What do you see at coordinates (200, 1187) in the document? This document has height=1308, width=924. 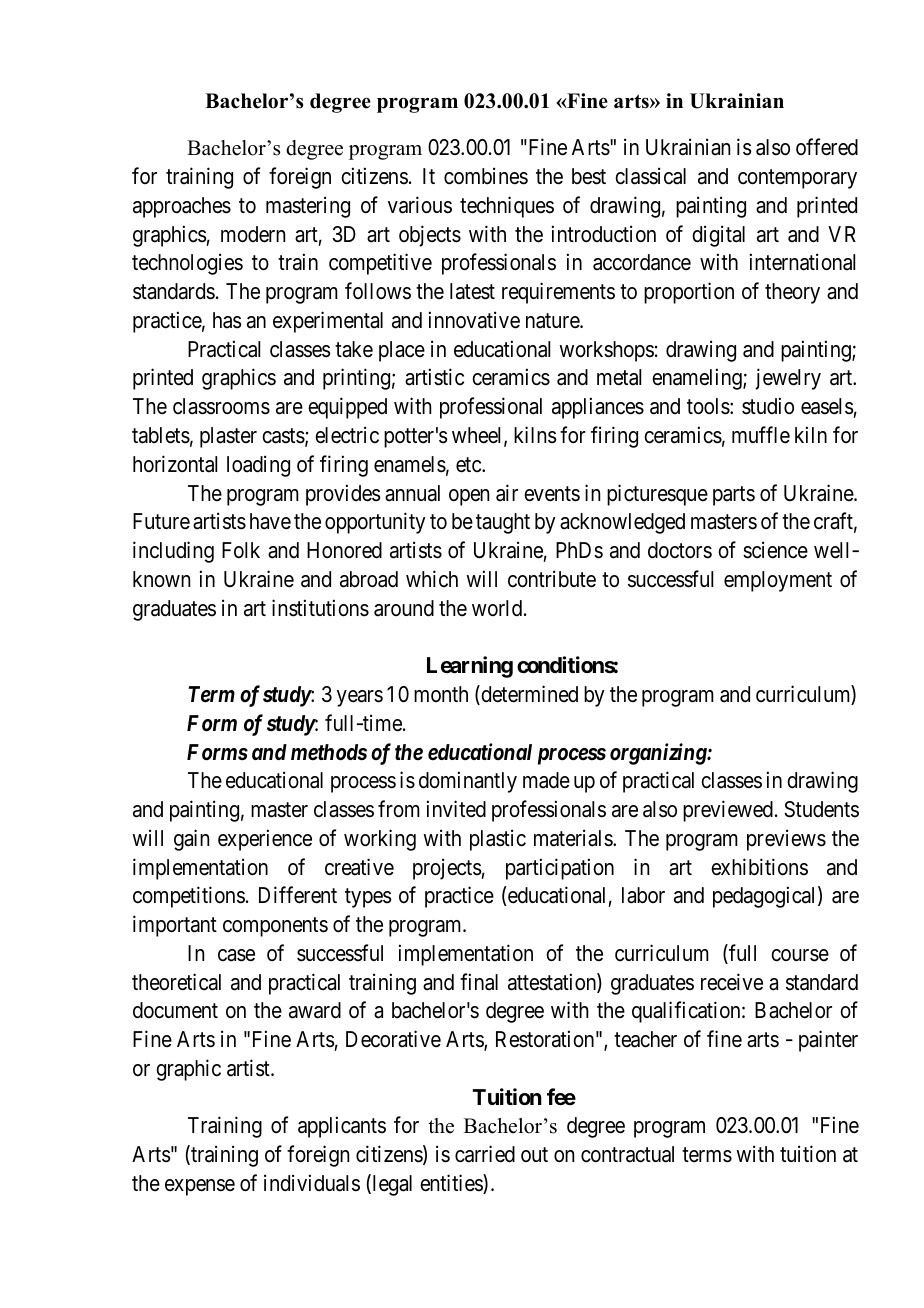 I see `expense` at bounding box center [200, 1187].
